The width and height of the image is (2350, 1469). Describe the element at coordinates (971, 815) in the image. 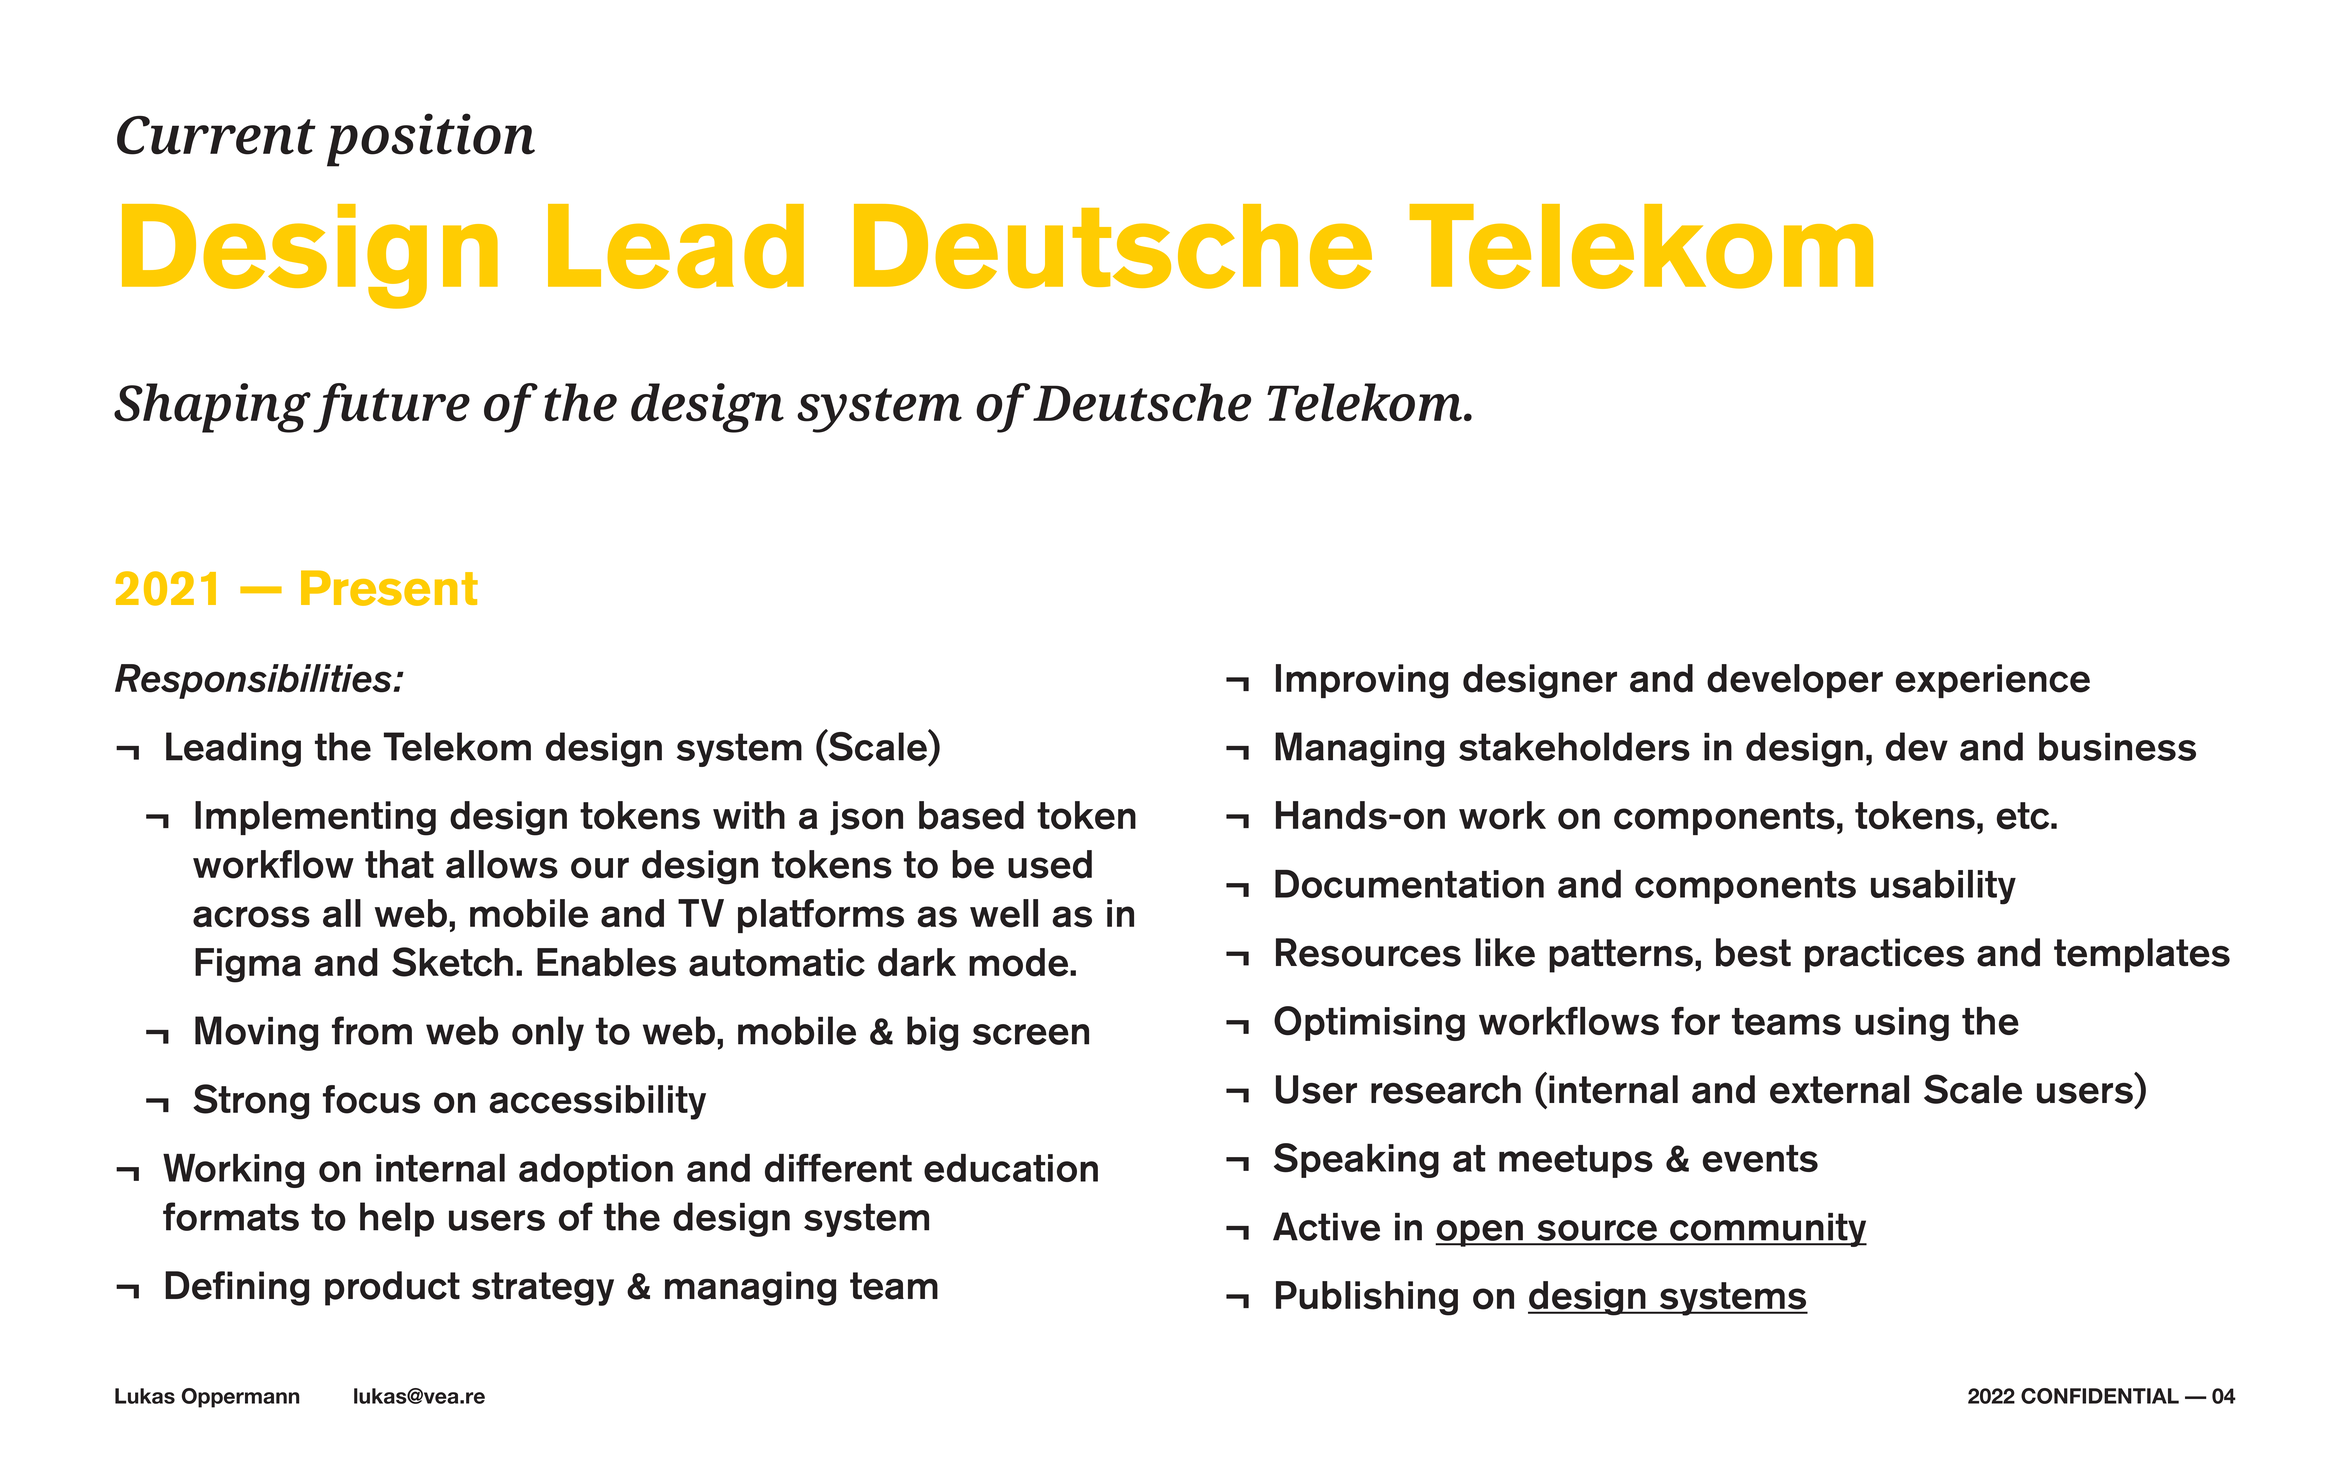

I see `based` at that location.
